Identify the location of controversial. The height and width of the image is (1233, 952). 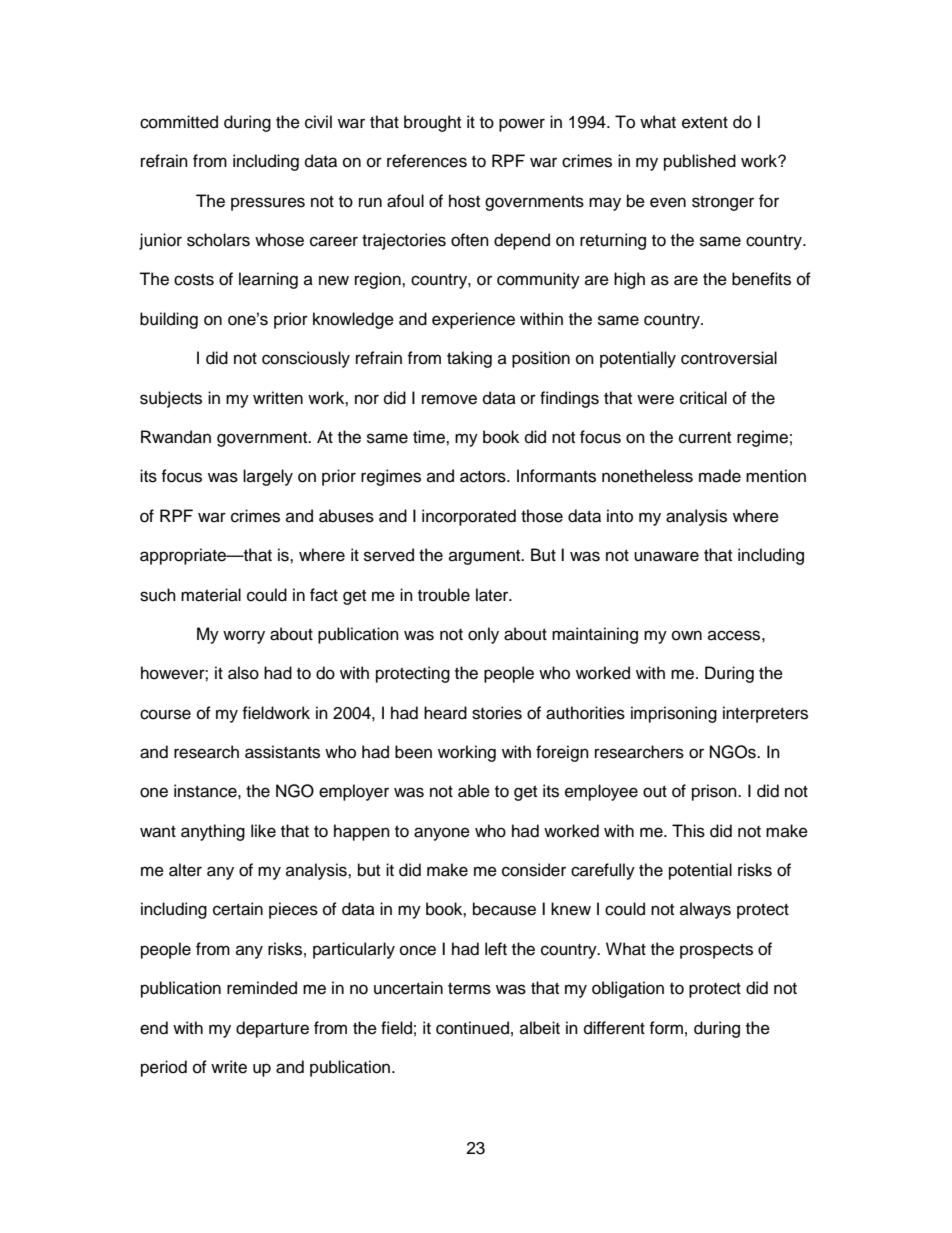
(729, 358).
